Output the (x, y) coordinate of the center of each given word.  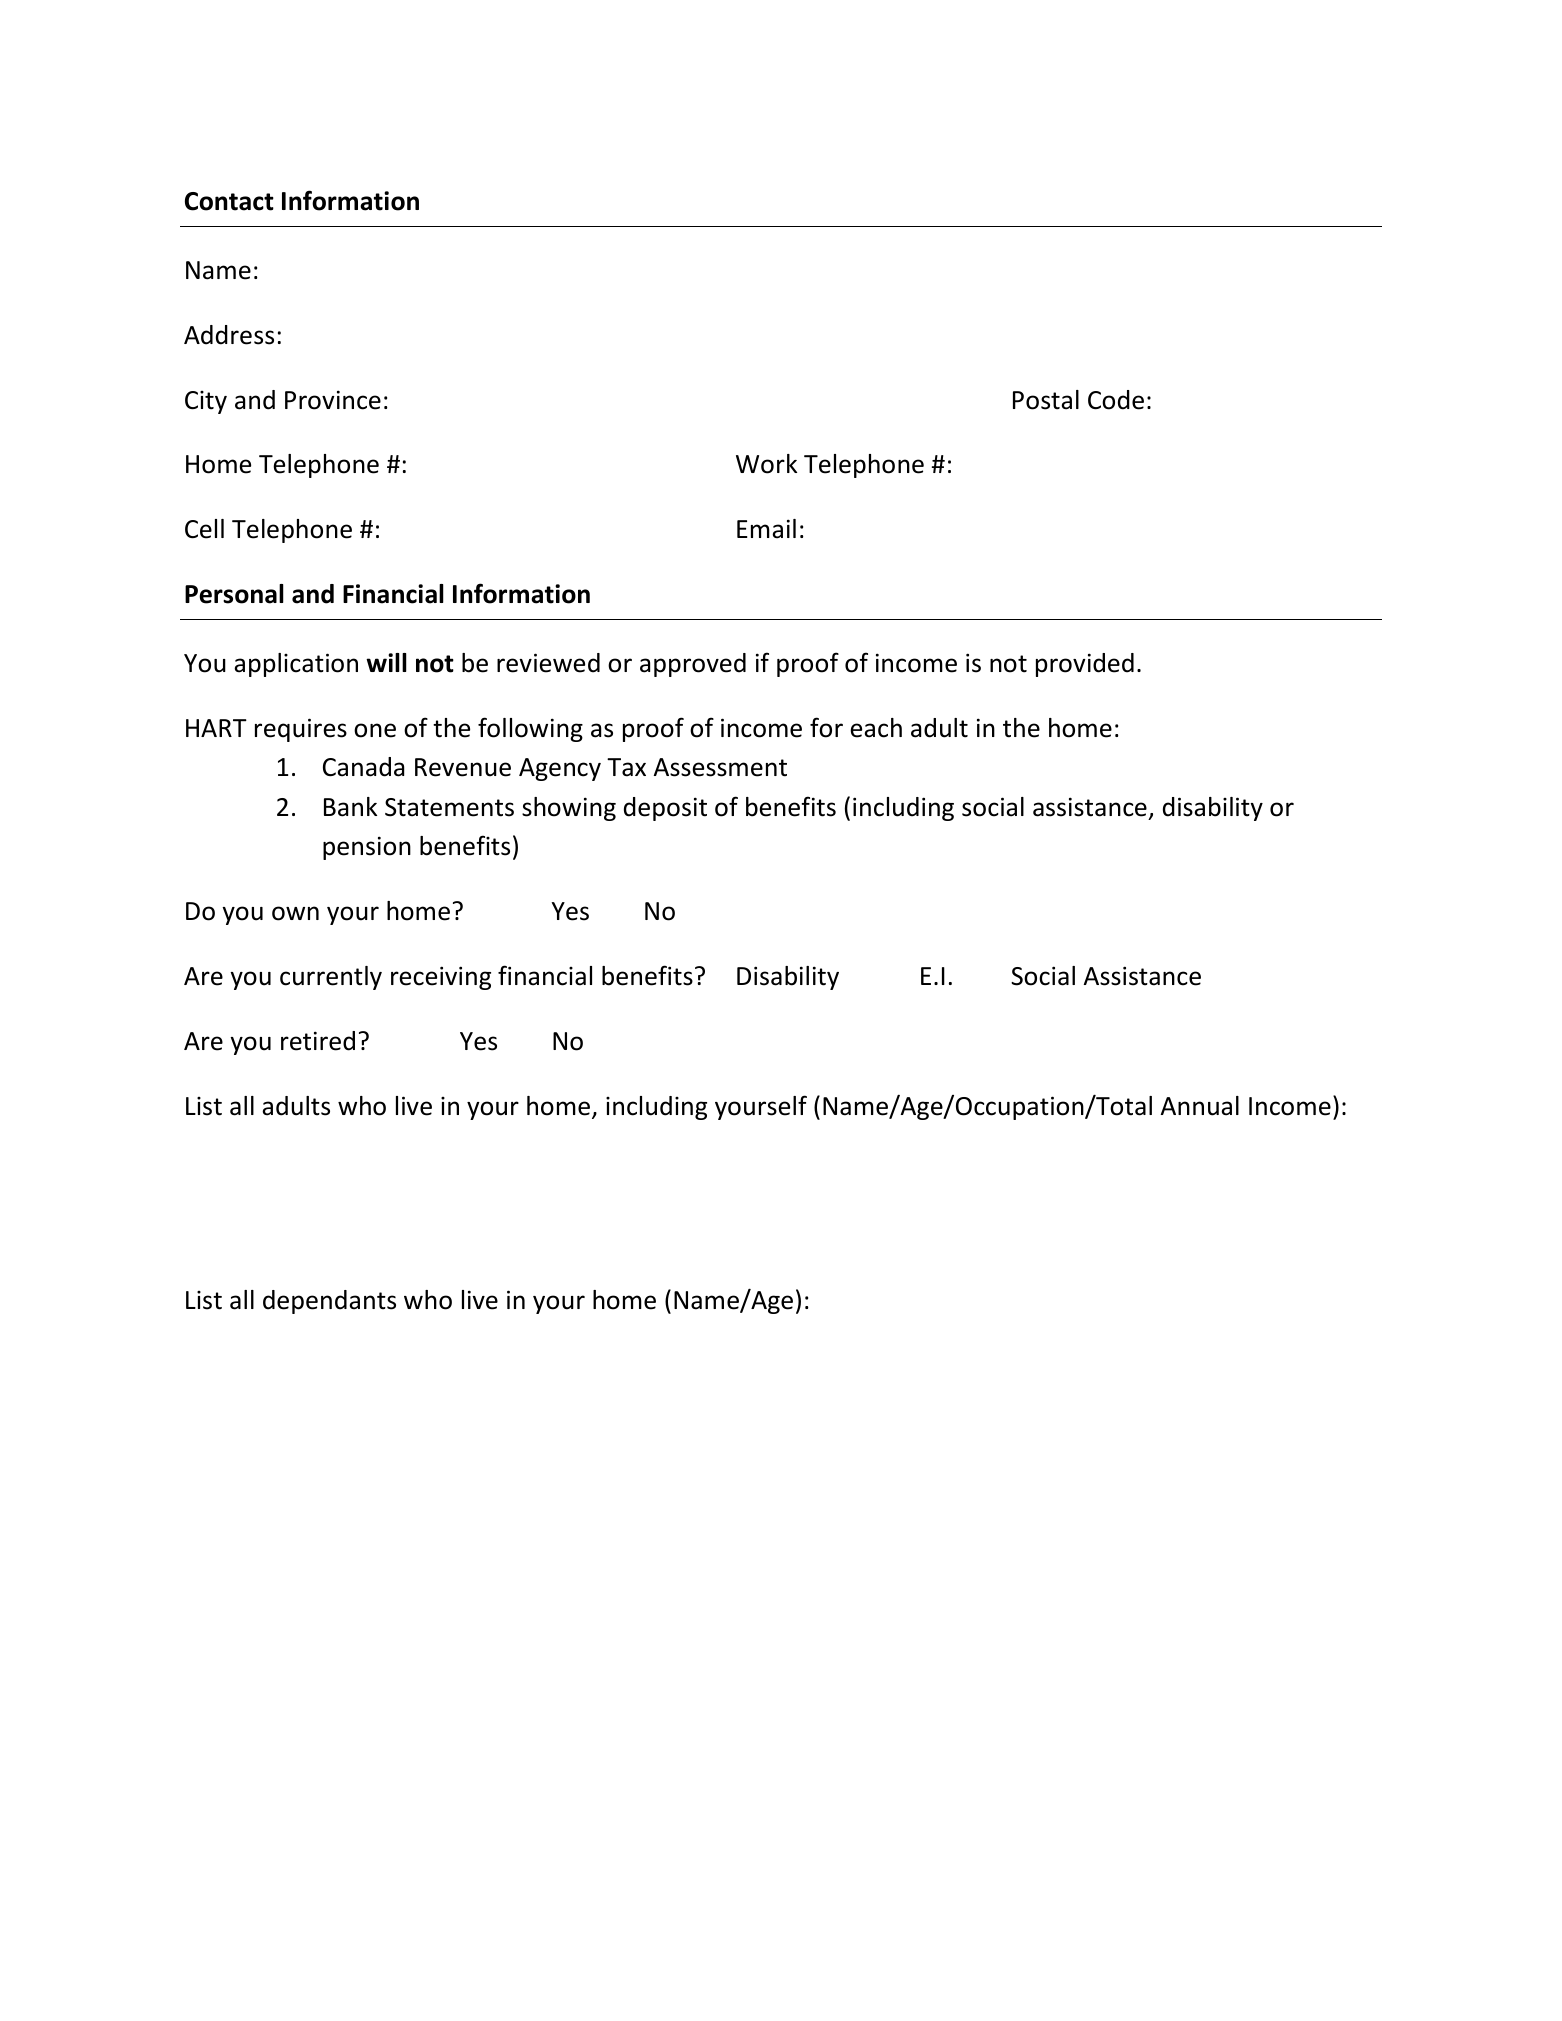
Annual (1200, 1106)
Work (766, 464)
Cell (204, 529)
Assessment (720, 767)
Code (1116, 400)
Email (766, 529)
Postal (1046, 400)
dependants (329, 1302)
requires (301, 730)
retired (318, 1041)
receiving (441, 978)
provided (1085, 665)
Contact (229, 201)
